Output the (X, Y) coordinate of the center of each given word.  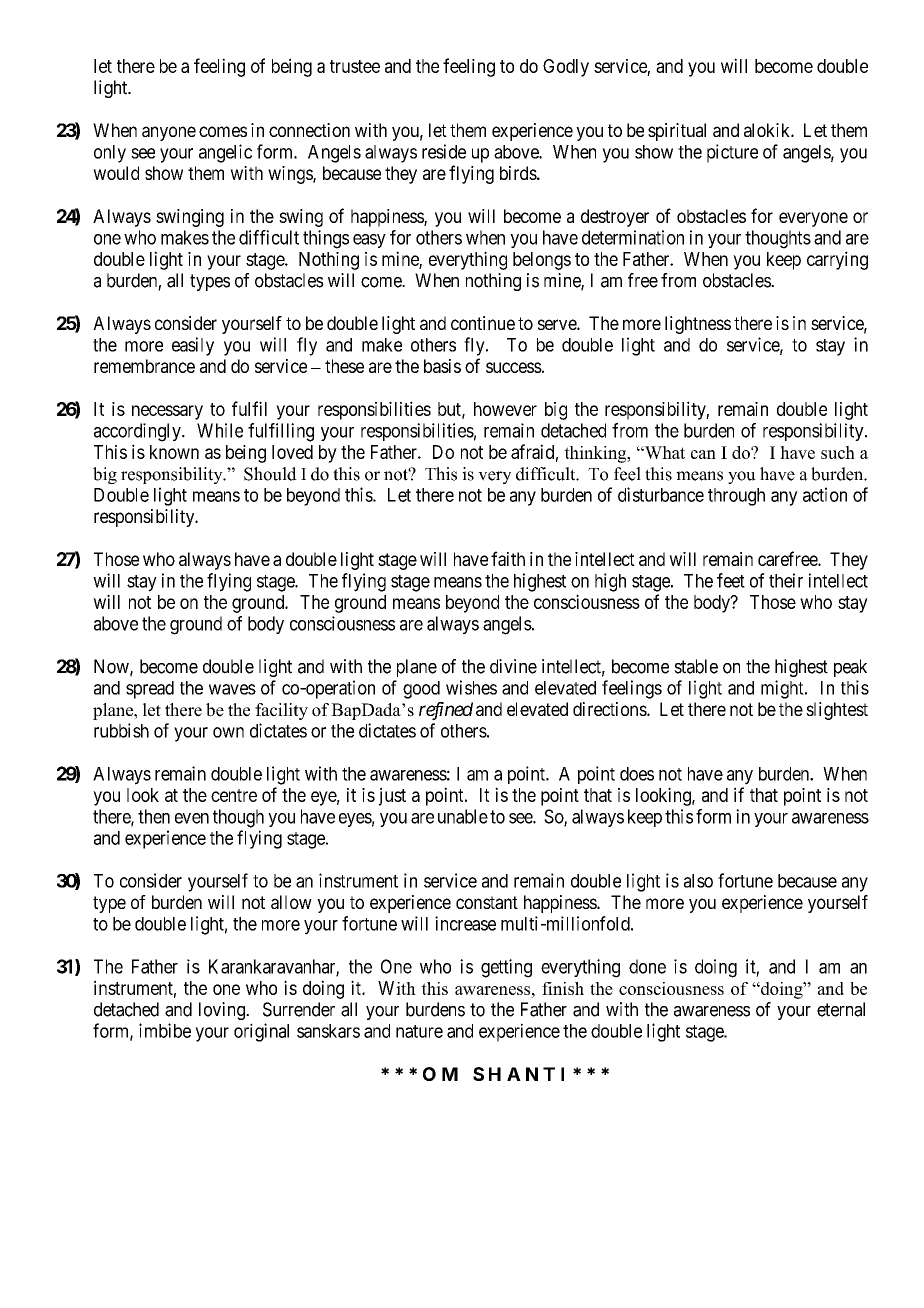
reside (444, 151)
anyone (169, 133)
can (703, 454)
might (783, 689)
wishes (471, 687)
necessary (167, 412)
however (505, 409)
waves (232, 689)
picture (732, 153)
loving (223, 1011)
